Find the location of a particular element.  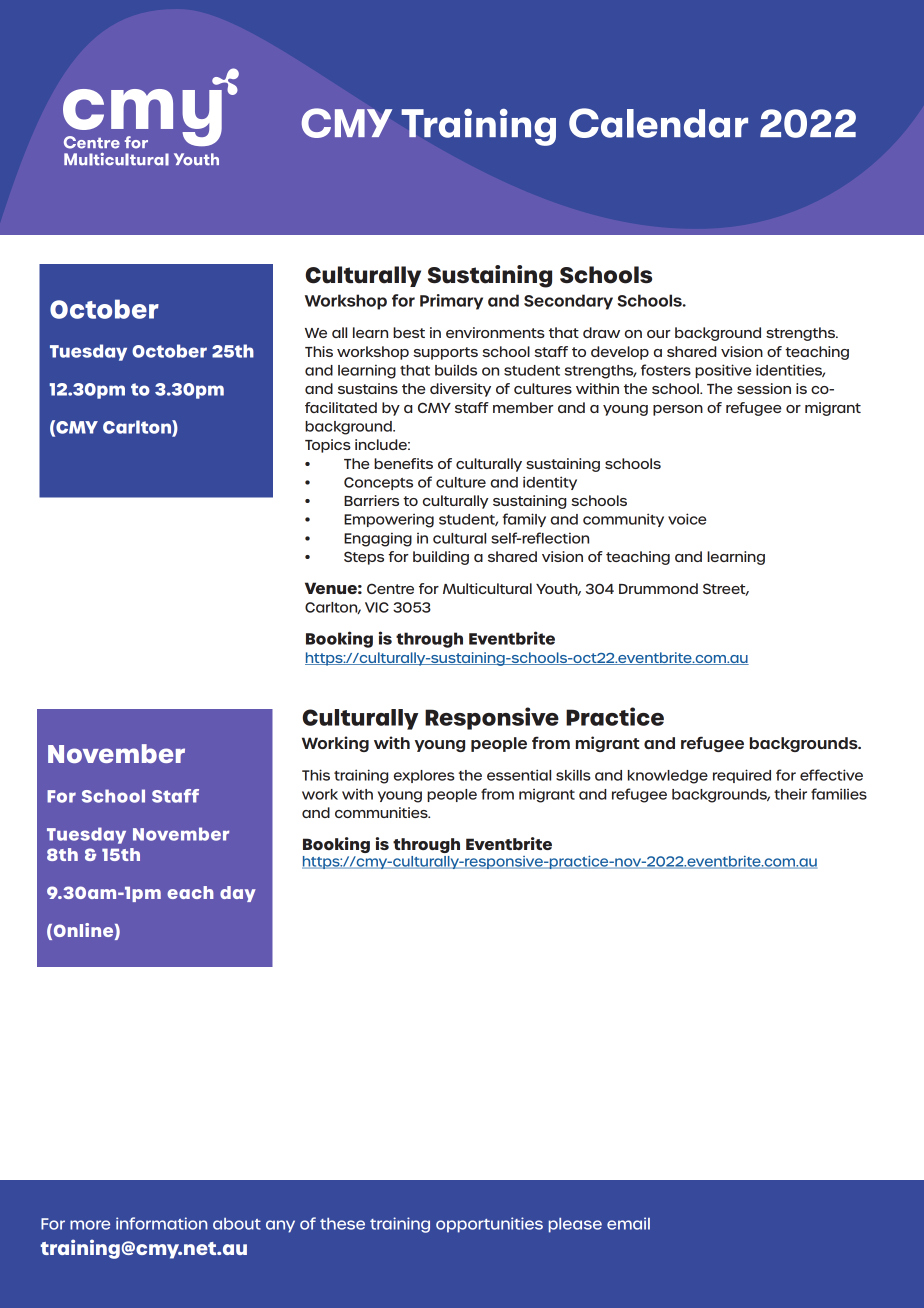

their is located at coordinates (790, 794).
